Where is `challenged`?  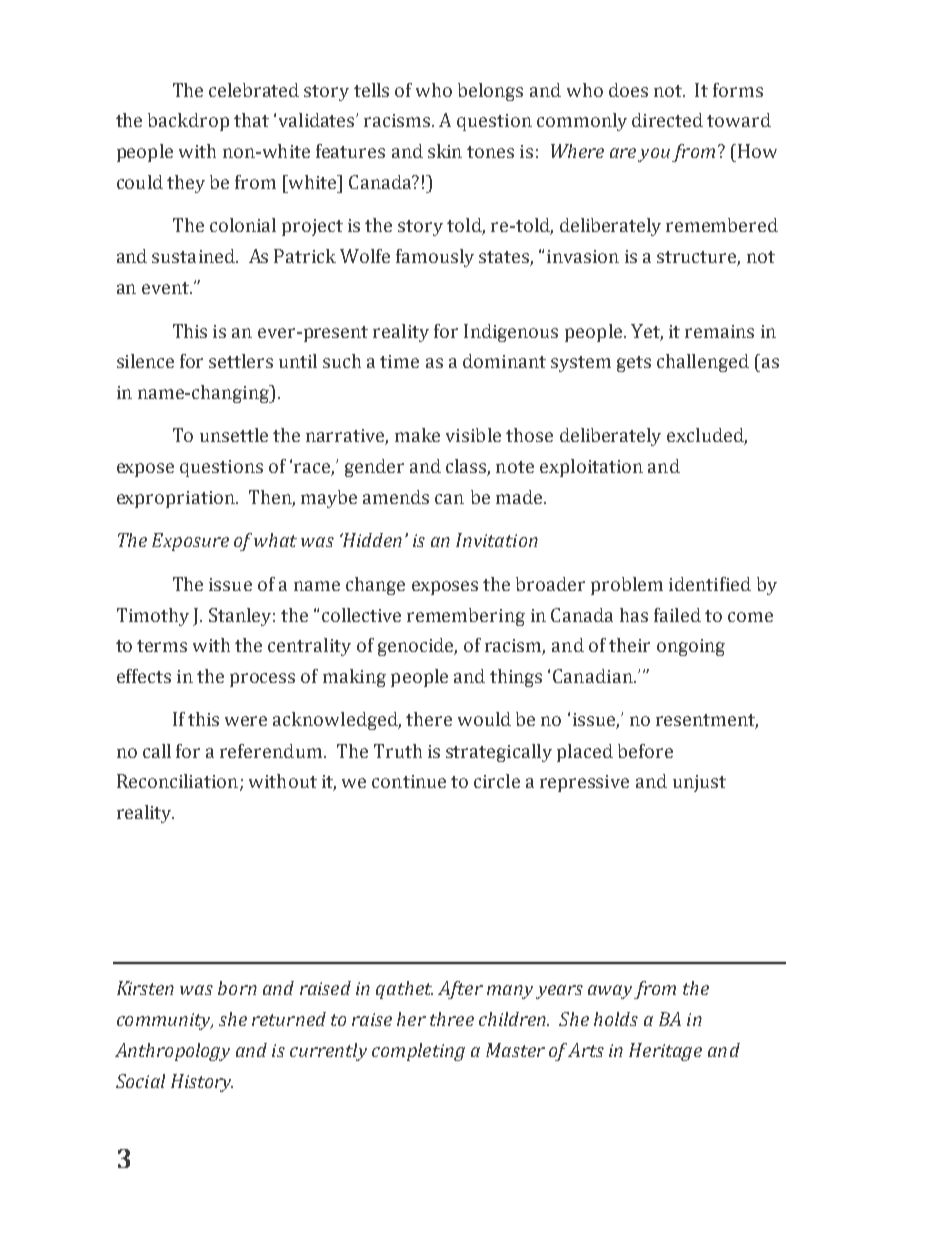 challenged is located at coordinates (703, 363).
